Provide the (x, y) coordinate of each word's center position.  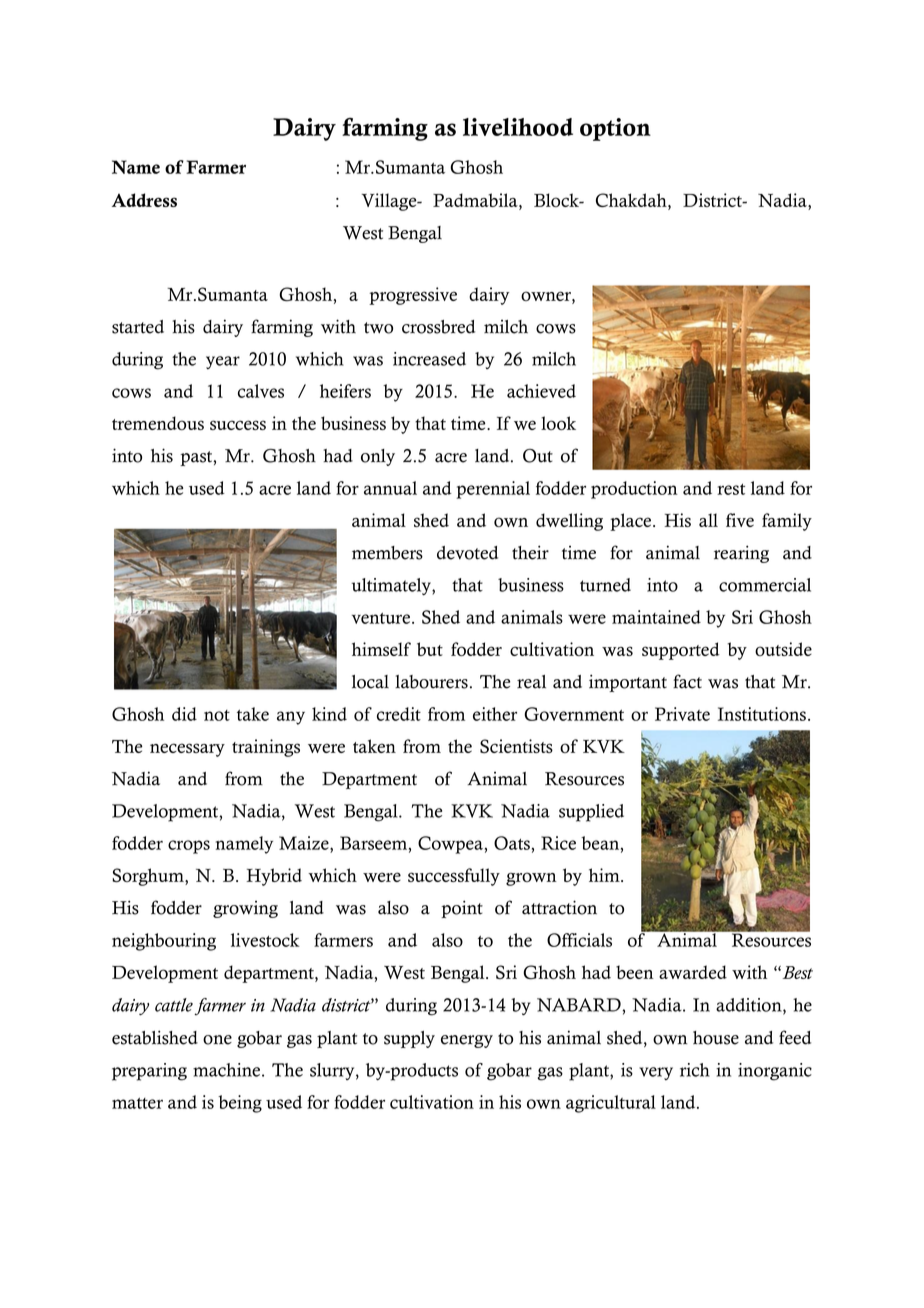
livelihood (518, 127)
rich (695, 1070)
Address (144, 200)
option (615, 129)
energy (467, 1041)
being (240, 1104)
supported (681, 651)
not (217, 715)
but (430, 649)
